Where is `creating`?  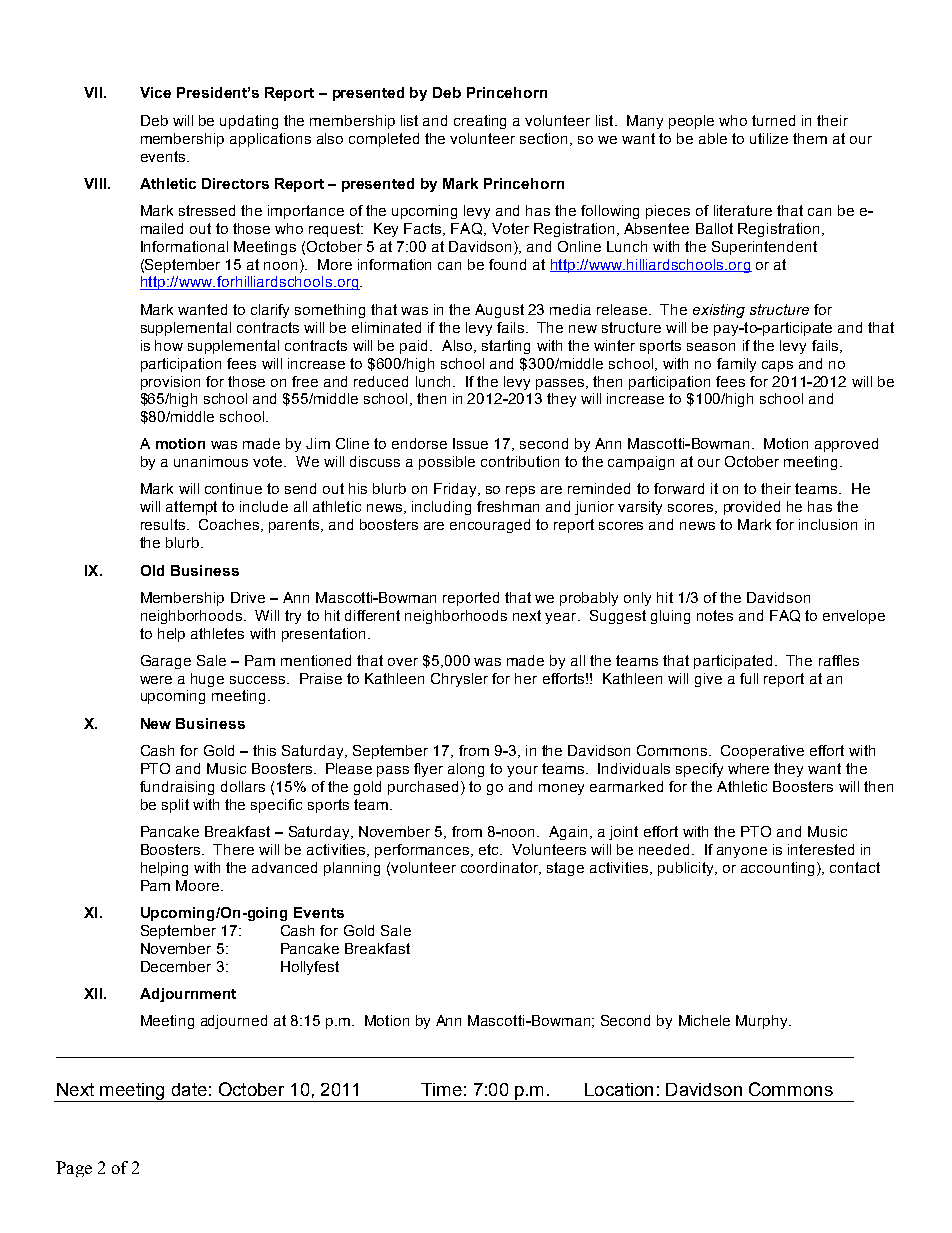 creating is located at coordinates (480, 122).
